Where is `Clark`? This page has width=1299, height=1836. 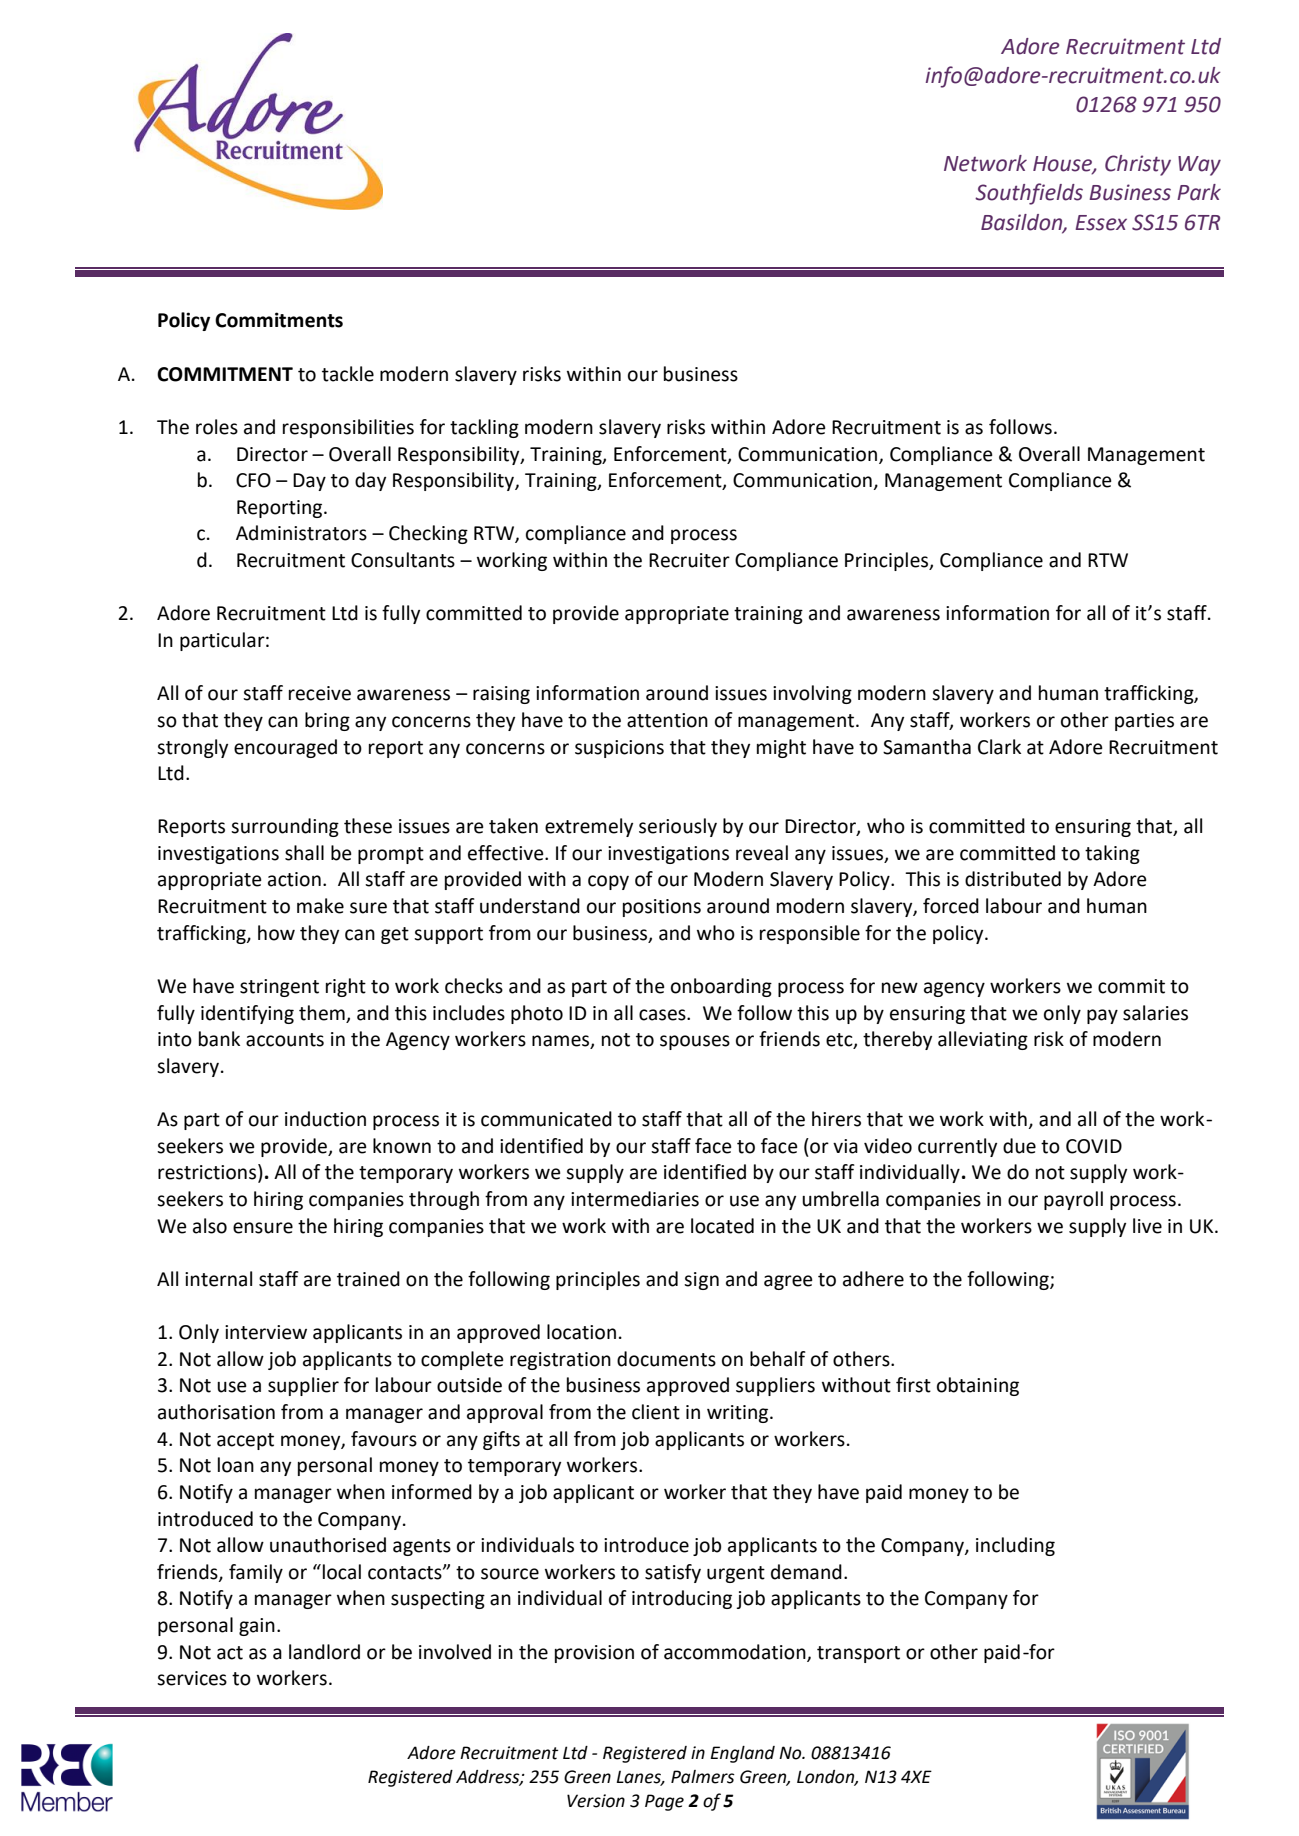 Clark is located at coordinates (999, 747).
